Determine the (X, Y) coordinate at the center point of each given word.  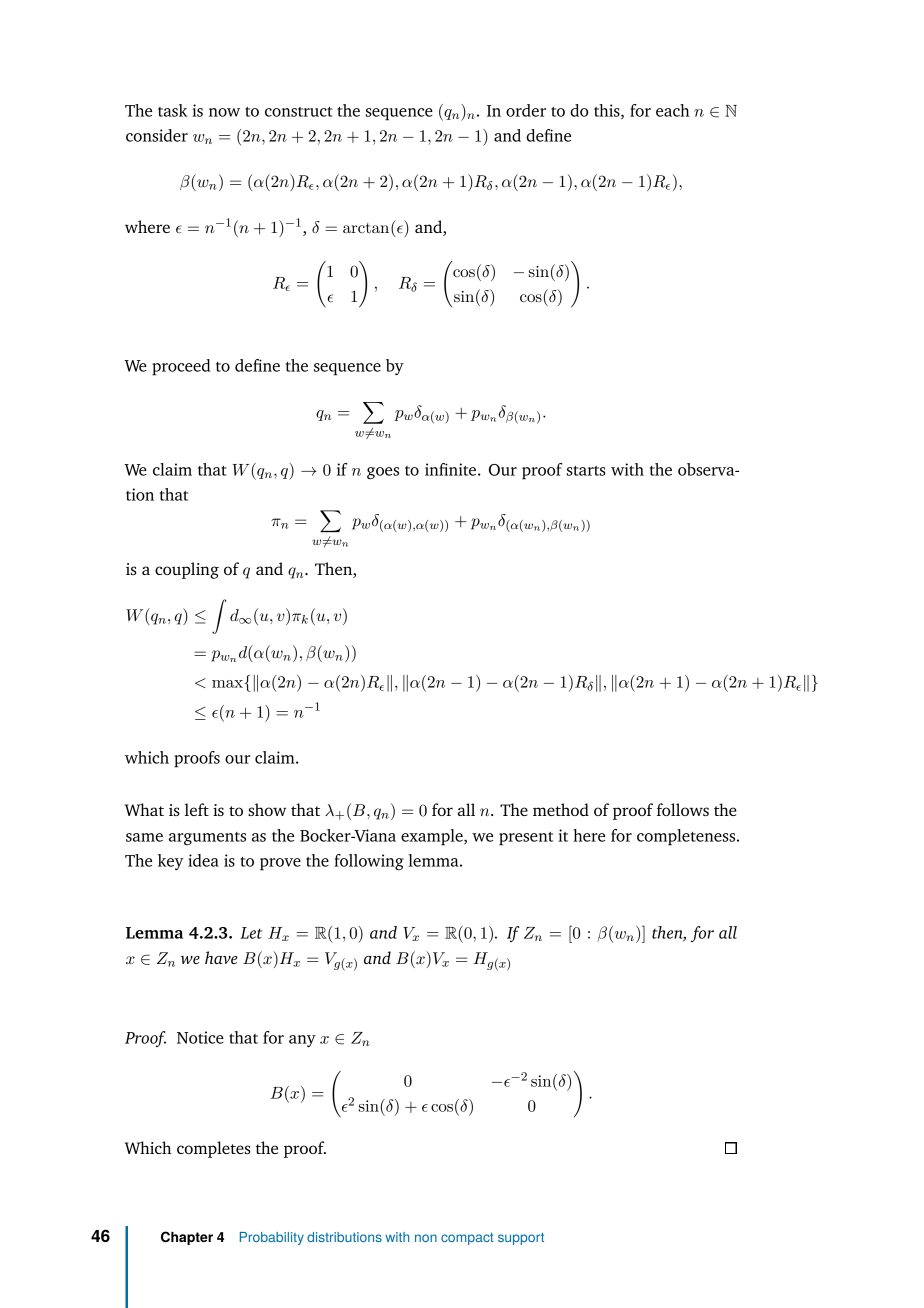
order (526, 110)
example (433, 837)
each (673, 110)
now (224, 112)
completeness (687, 837)
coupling (187, 570)
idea (203, 860)
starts (586, 471)
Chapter (187, 1238)
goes (383, 473)
